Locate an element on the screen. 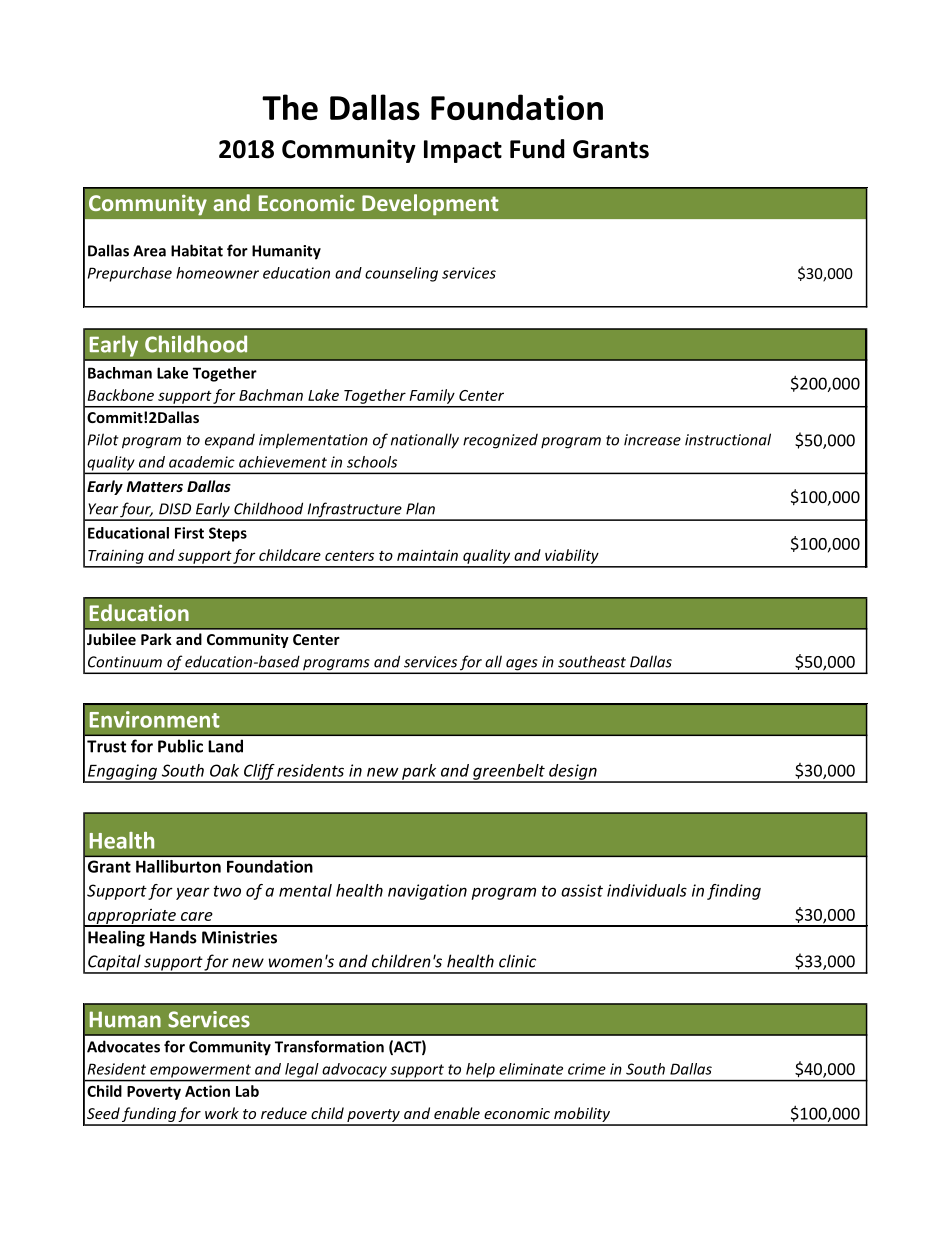 Image resolution: width=952 pixels, height=1233 pixels. Matters is located at coordinates (154, 486).
